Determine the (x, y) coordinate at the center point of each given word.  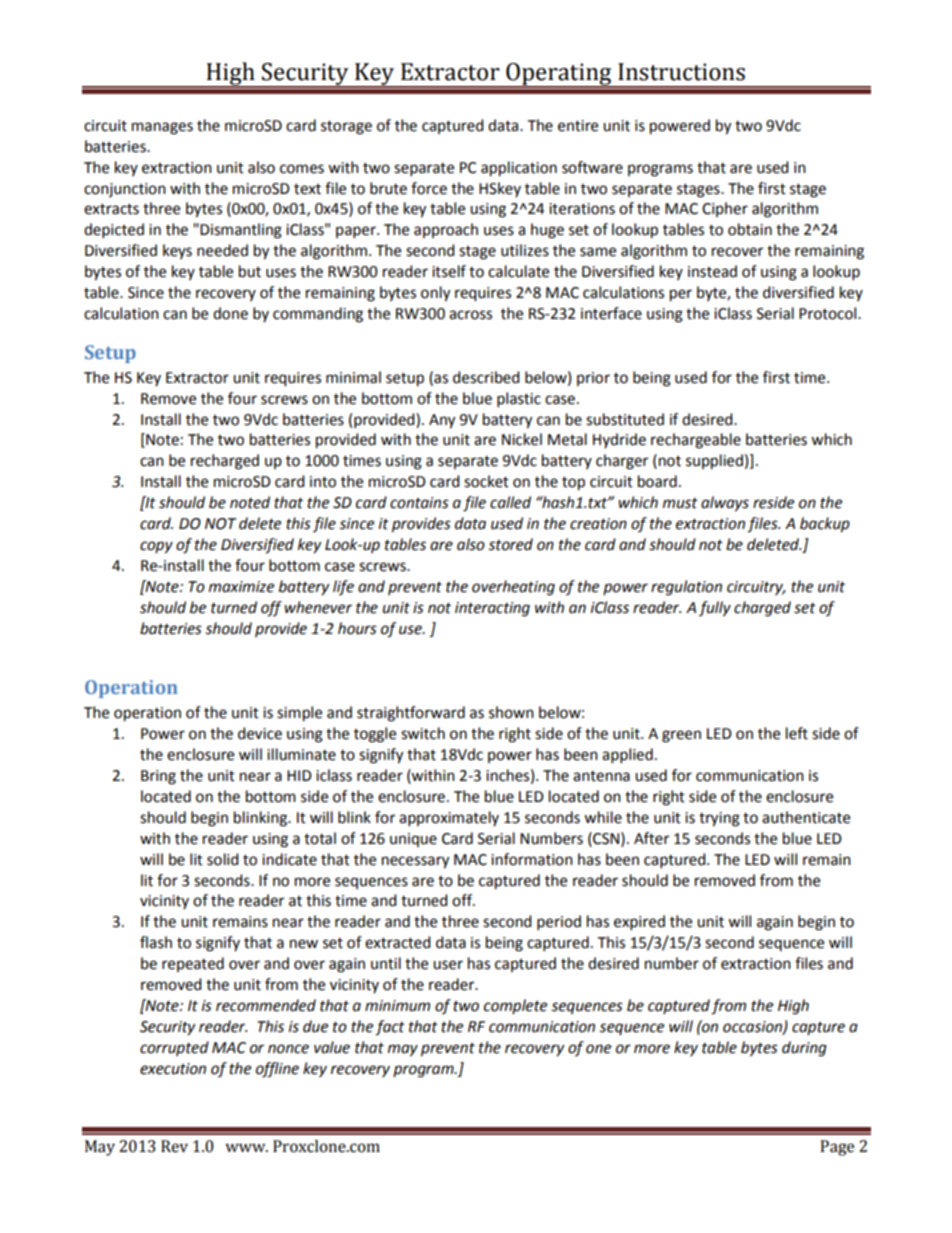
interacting (492, 609)
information (532, 859)
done (230, 313)
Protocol (829, 313)
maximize (241, 587)
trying (719, 819)
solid (223, 859)
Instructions (681, 72)
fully (715, 609)
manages (162, 128)
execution (173, 1069)
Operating (559, 75)
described (486, 377)
